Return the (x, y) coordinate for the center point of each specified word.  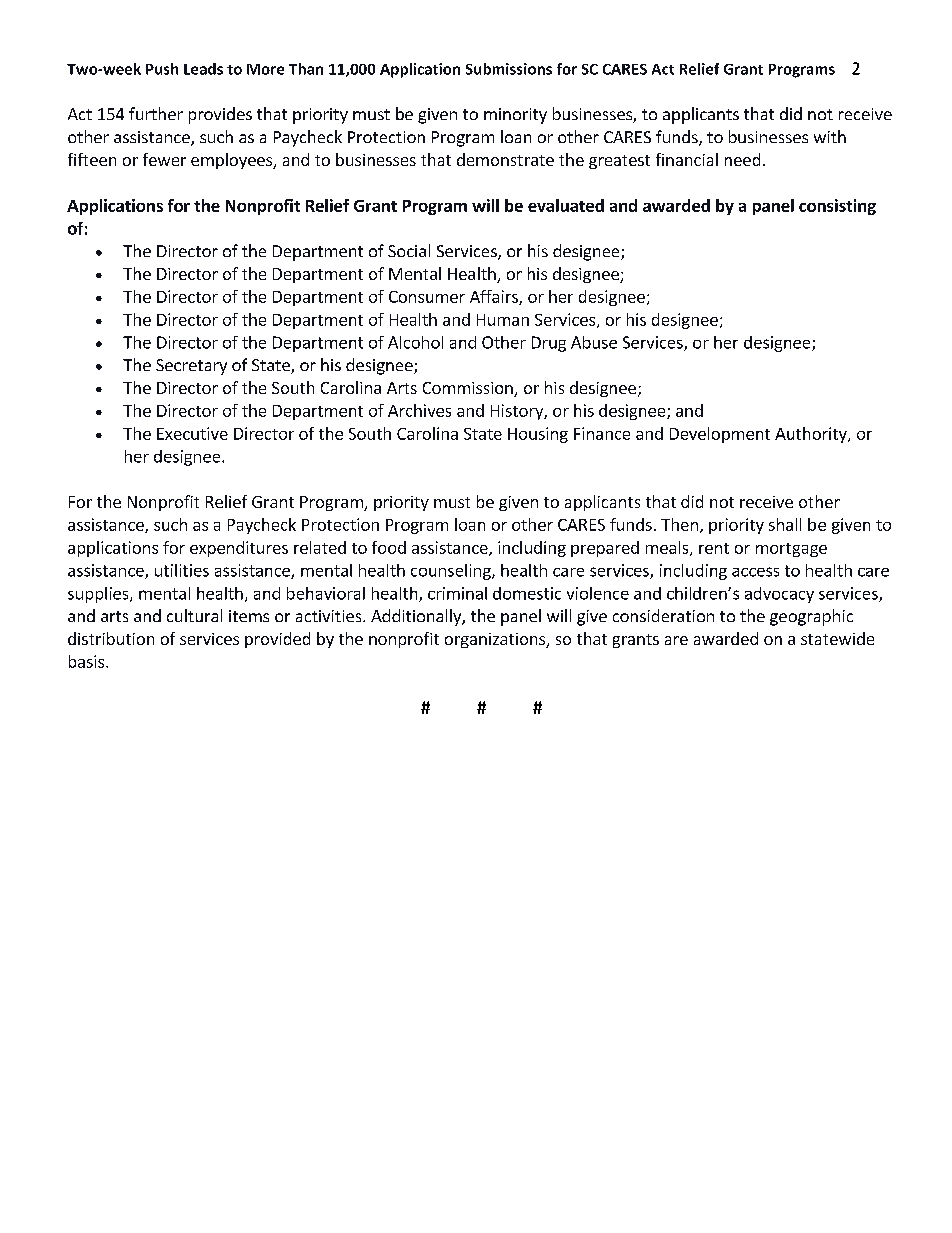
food (389, 547)
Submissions (509, 69)
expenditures (239, 549)
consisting (837, 207)
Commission (469, 389)
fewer (164, 159)
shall (785, 524)
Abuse (594, 342)
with (830, 136)
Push (162, 69)
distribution (111, 638)
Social (409, 250)
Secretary (191, 367)
